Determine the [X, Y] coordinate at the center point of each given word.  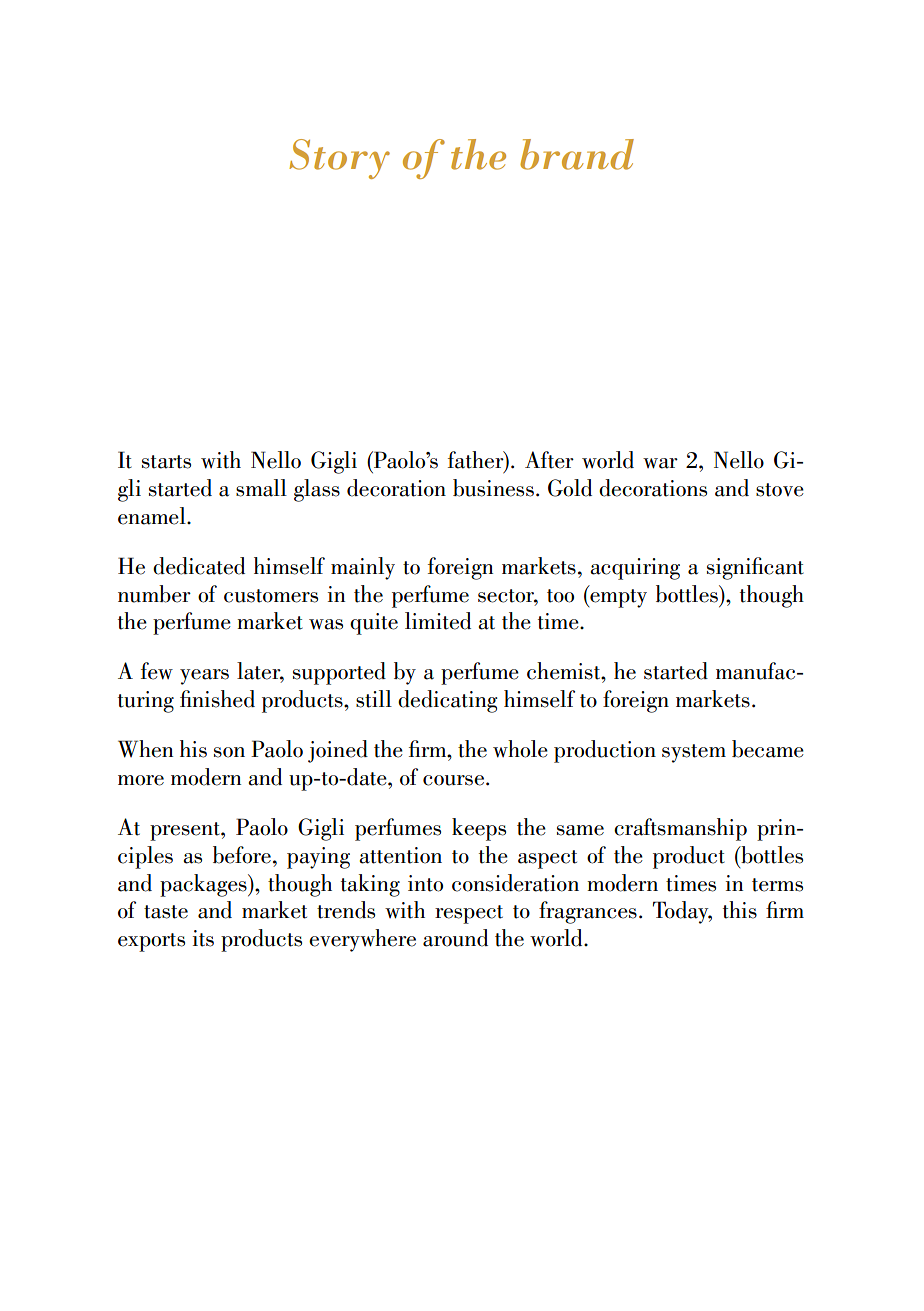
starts [166, 462]
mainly [363, 568]
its [203, 938]
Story [339, 159]
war [660, 463]
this [740, 910]
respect [469, 914]
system [694, 753]
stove [780, 490]
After [549, 460]
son [229, 752]
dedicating [448, 701]
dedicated [199, 566]
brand [577, 154]
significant [755, 568]
